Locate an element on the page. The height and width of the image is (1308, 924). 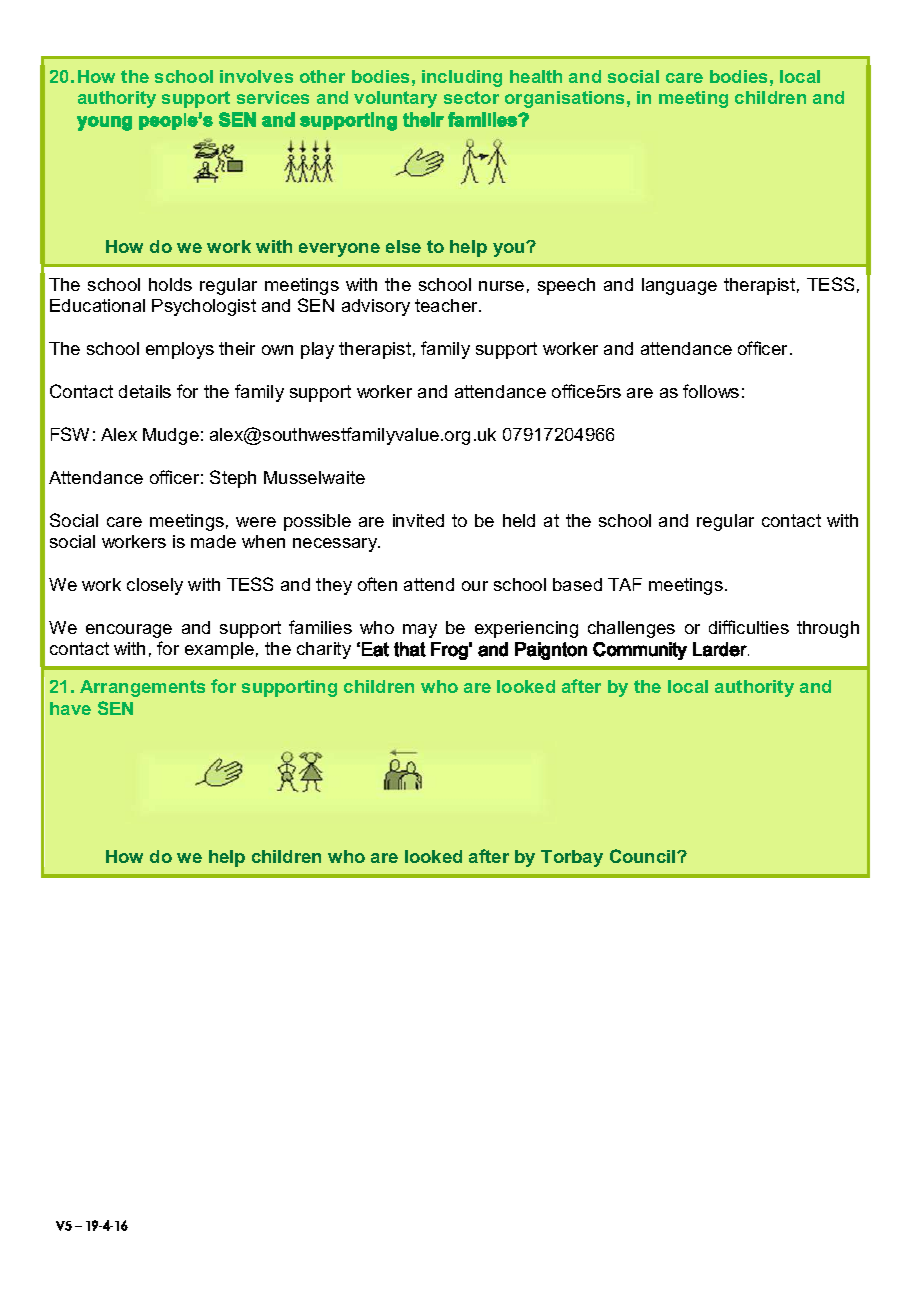
Council is located at coordinates (644, 856).
